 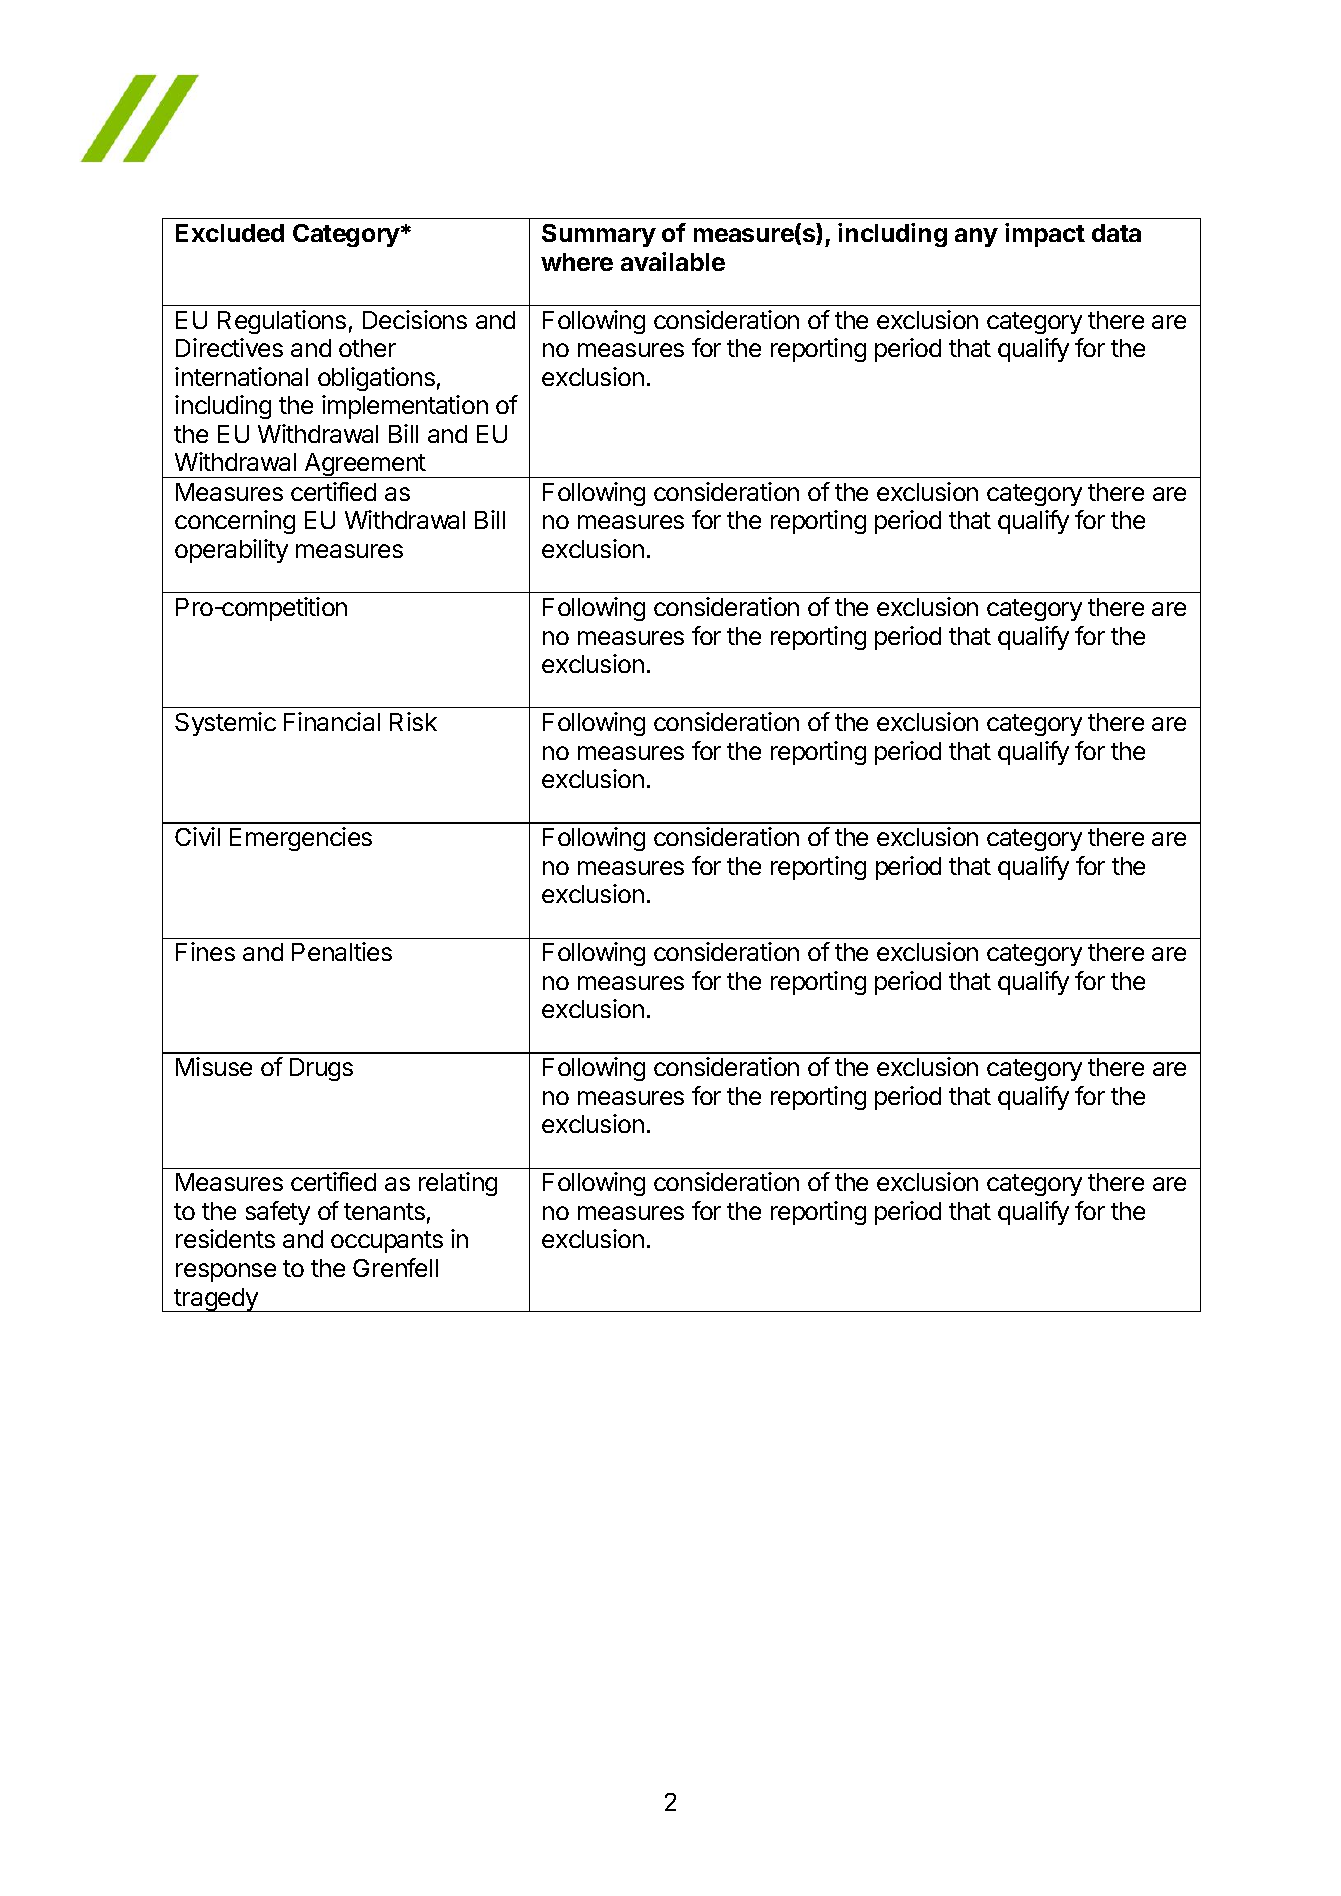 What do you see at coordinates (301, 839) in the screenshot?
I see `Emergencies` at bounding box center [301, 839].
